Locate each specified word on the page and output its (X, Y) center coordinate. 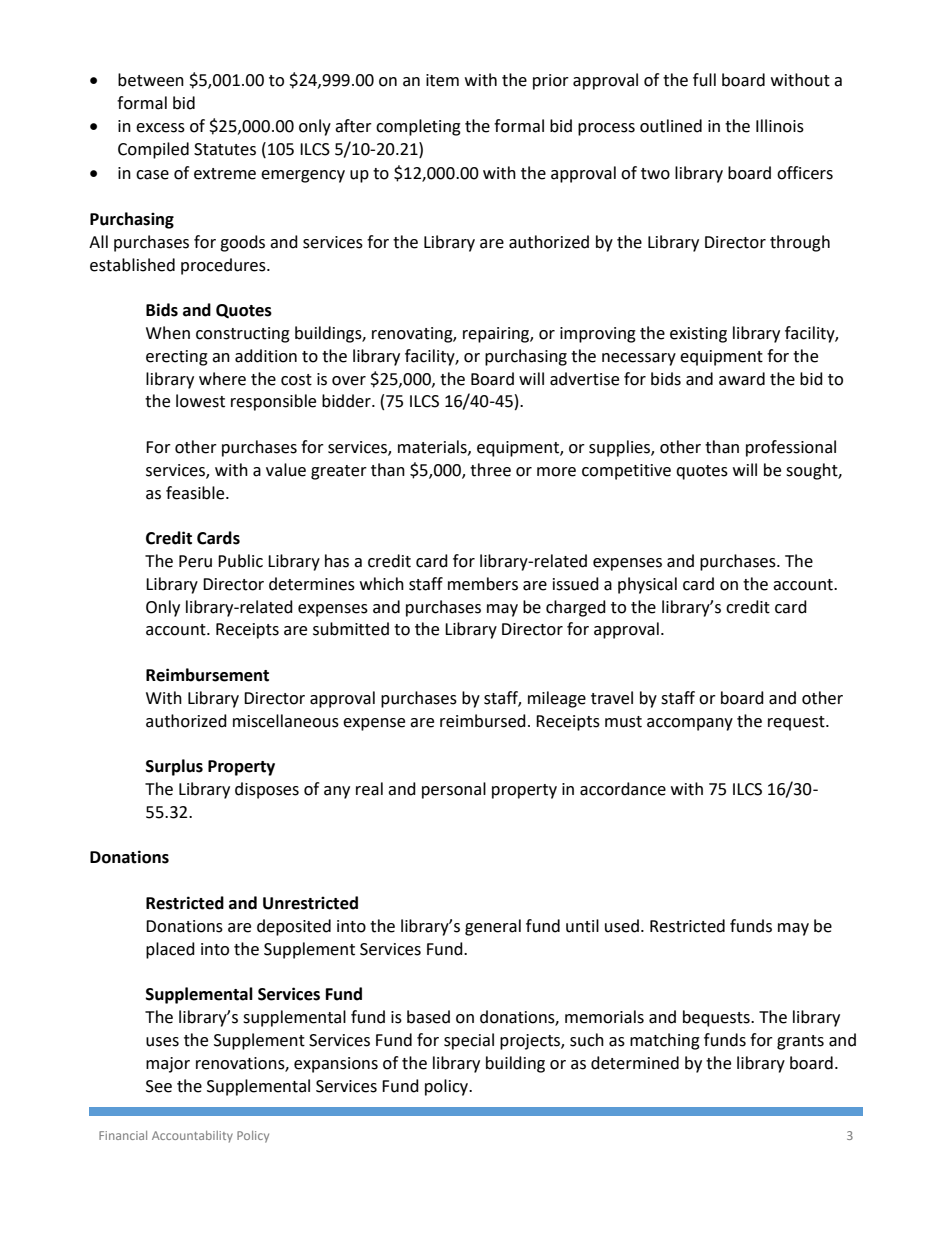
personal (454, 790)
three (490, 470)
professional (791, 448)
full (704, 80)
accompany (690, 724)
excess (160, 128)
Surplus (174, 767)
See (159, 1086)
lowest (200, 401)
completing (418, 127)
